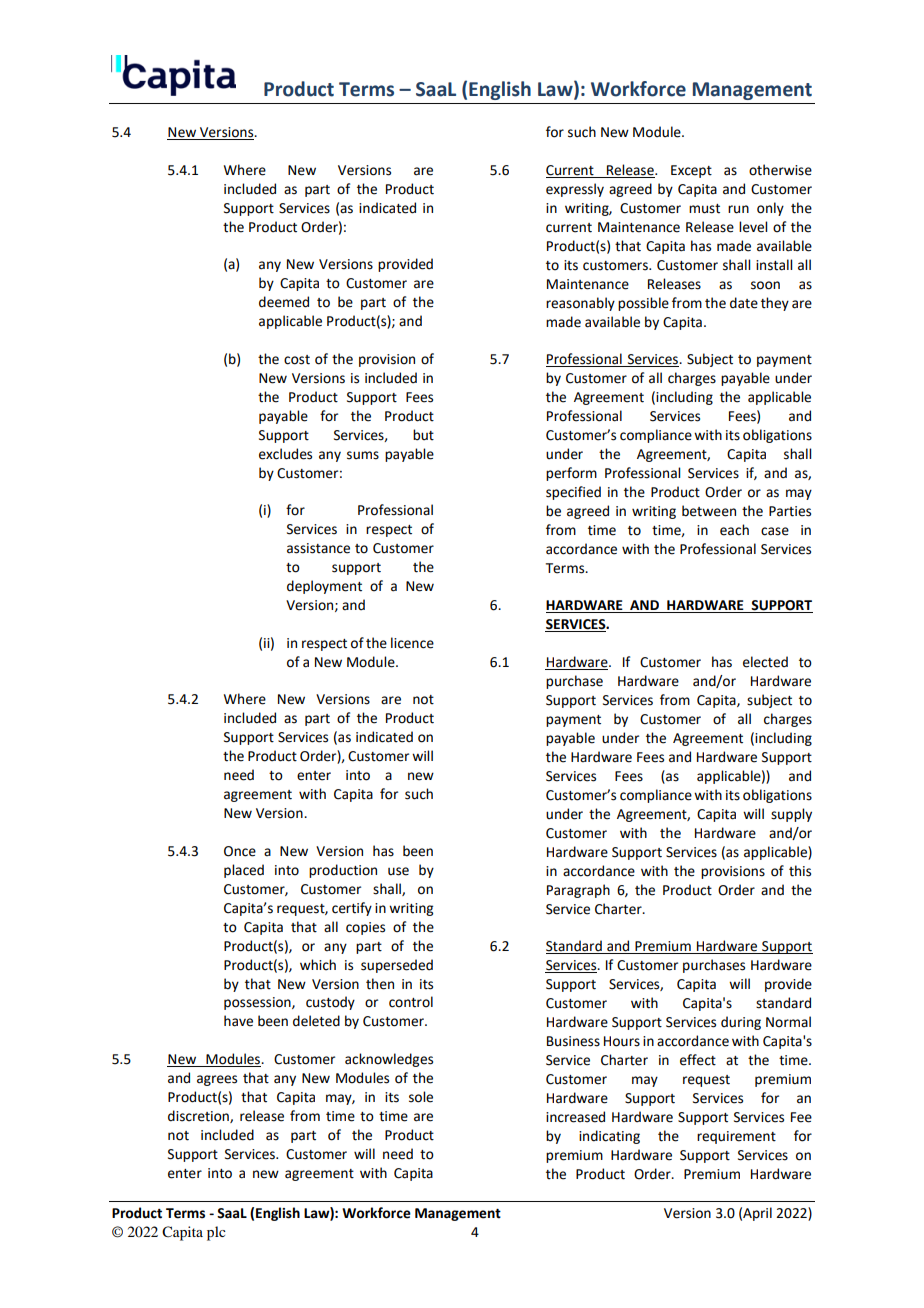 This screenshot has height=1308, width=924. Describe the element at coordinates (575, 1117) in the screenshot. I see `increased` at that location.
